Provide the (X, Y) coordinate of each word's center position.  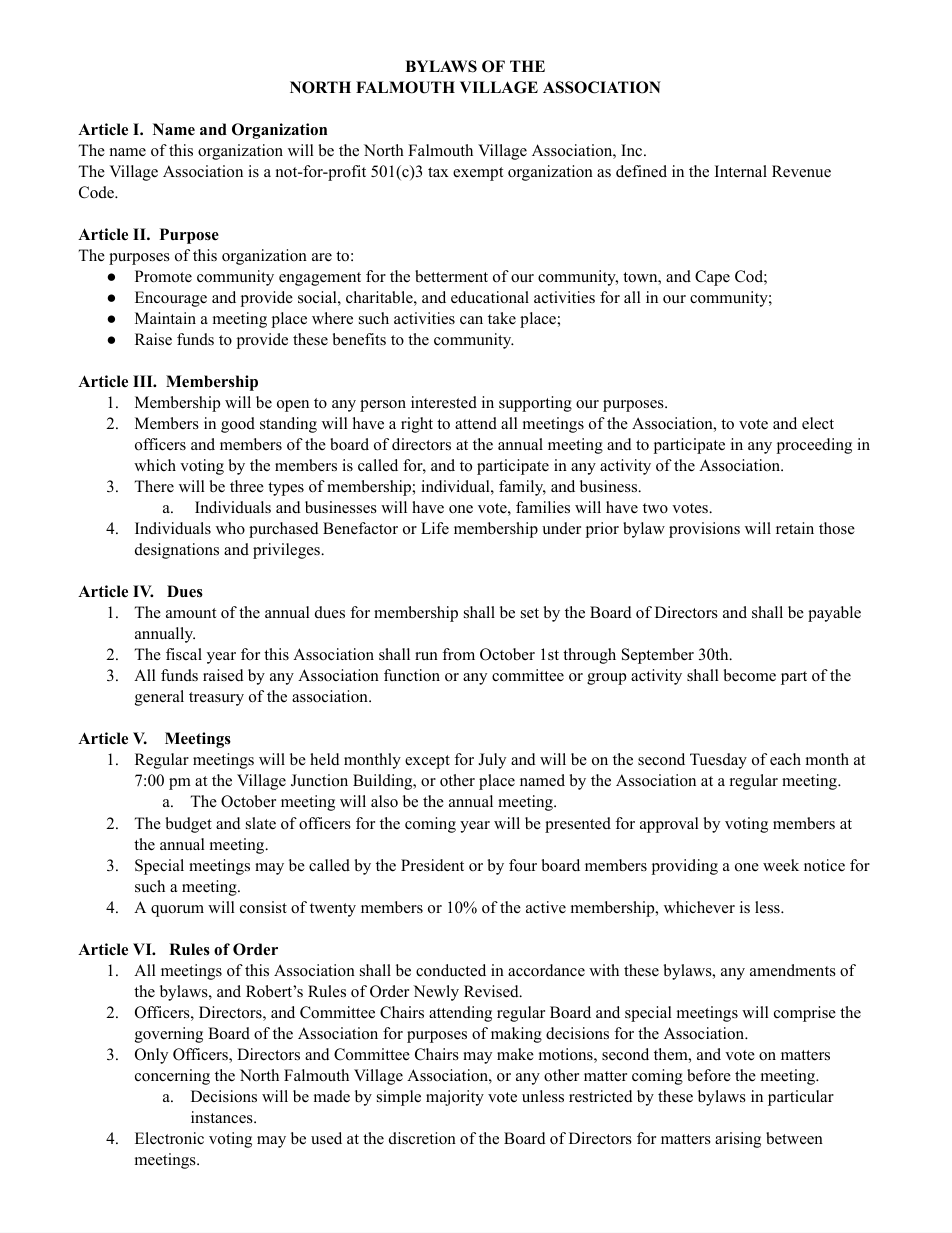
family (522, 488)
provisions (704, 530)
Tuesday (718, 761)
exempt (478, 174)
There (154, 486)
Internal (741, 171)
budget (188, 825)
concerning (172, 1077)
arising (738, 1140)
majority (455, 1098)
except (427, 762)
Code (97, 192)
